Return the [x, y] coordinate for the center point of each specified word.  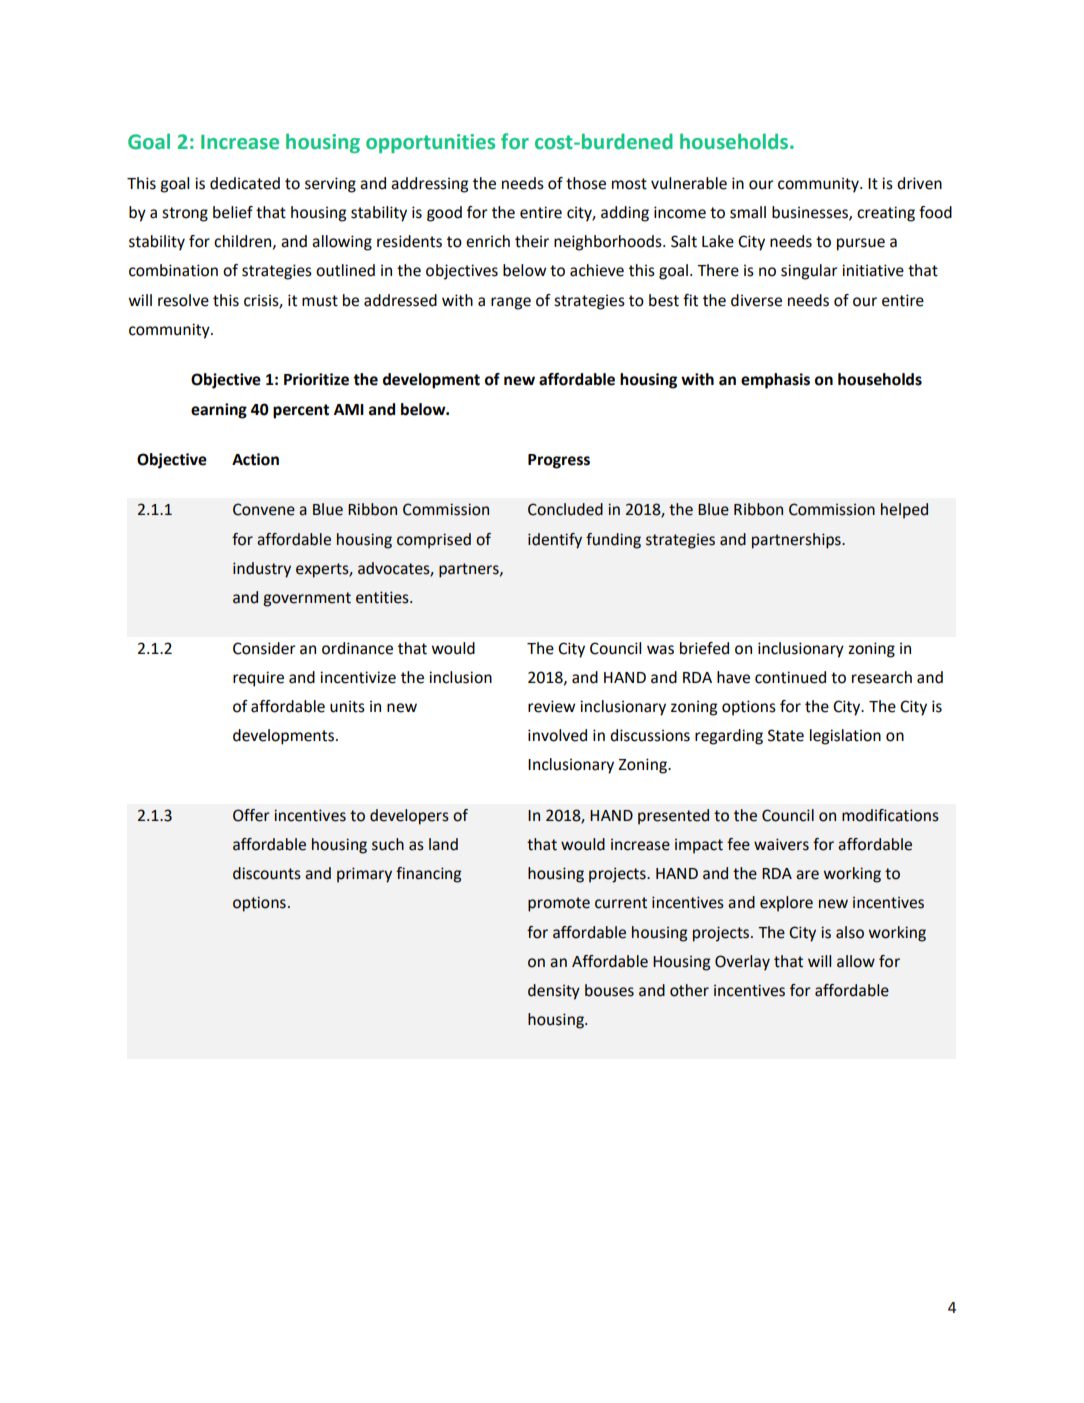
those [586, 183]
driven [919, 183]
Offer [251, 815]
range [511, 303]
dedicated [245, 183]
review [551, 706]
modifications [890, 815]
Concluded [565, 509]
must [320, 301]
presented [673, 817]
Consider [264, 648]
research [882, 677]
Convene [264, 509]
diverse [756, 300]
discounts [267, 873]
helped [904, 511]
